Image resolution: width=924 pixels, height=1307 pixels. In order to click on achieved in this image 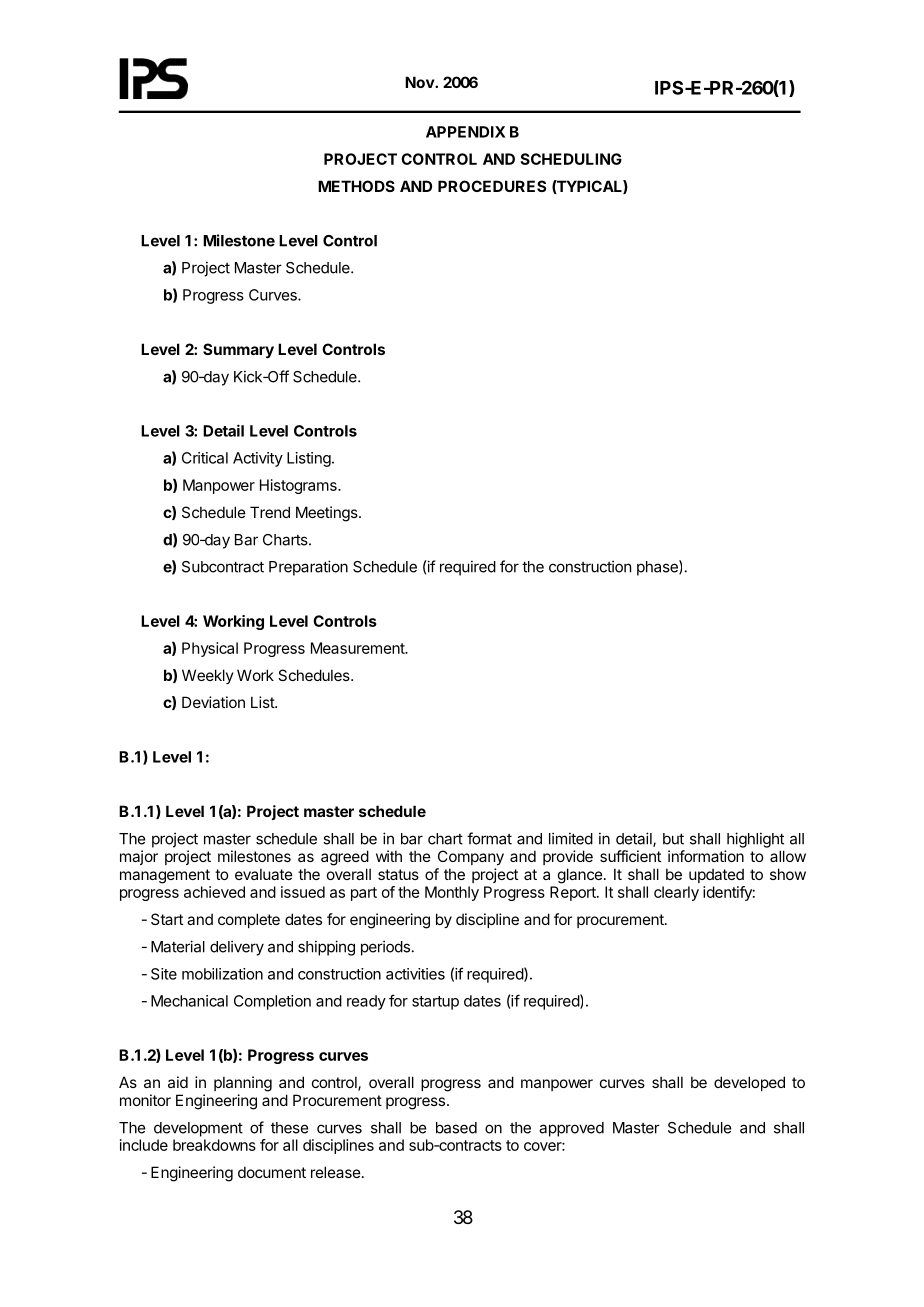, I will do `click(214, 892)`.
